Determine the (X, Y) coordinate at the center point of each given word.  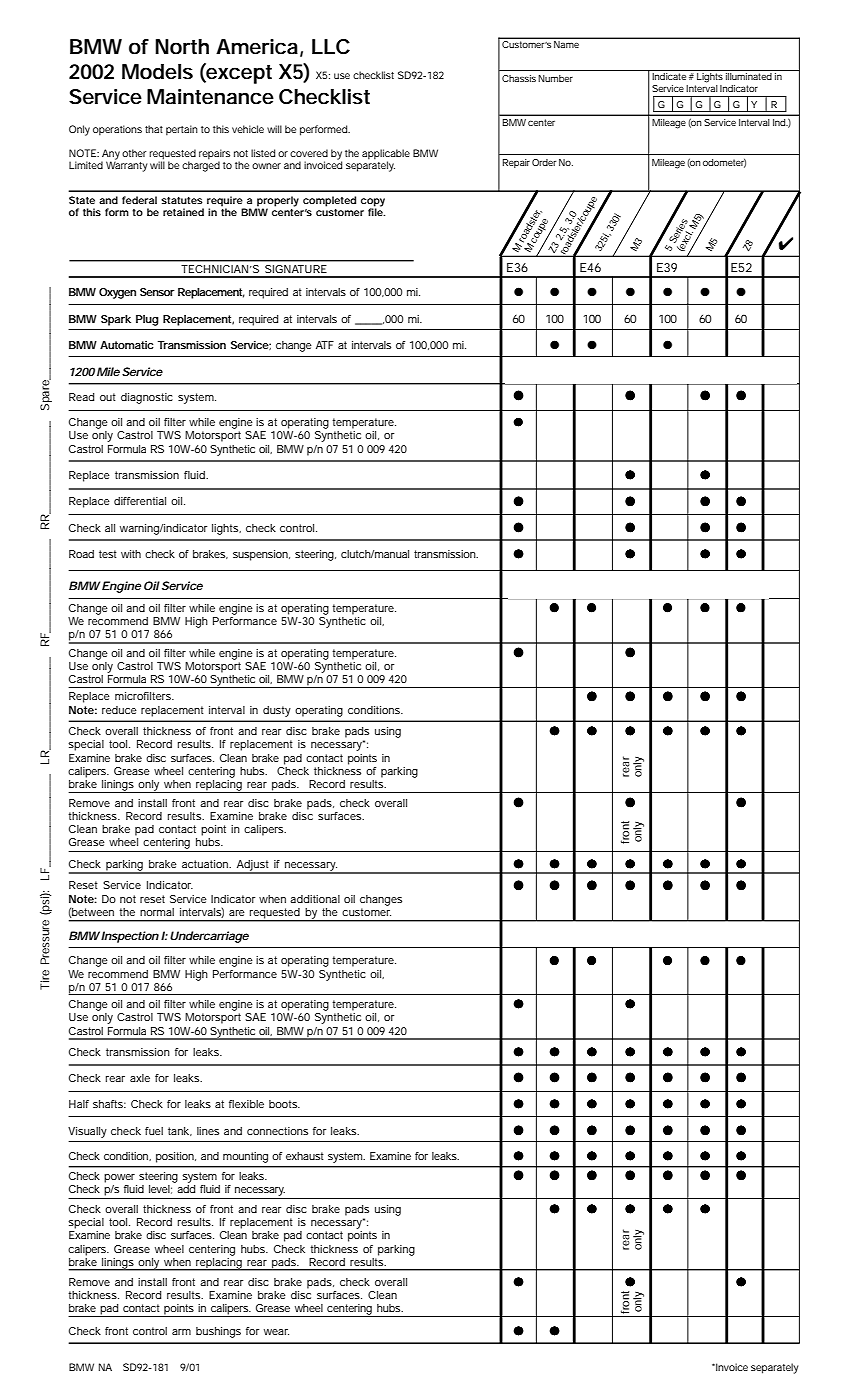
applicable (386, 155)
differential (140, 501)
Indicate (669, 75)
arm (181, 1332)
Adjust (253, 866)
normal (157, 912)
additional (315, 899)
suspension (261, 555)
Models (157, 72)
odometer (724, 163)
